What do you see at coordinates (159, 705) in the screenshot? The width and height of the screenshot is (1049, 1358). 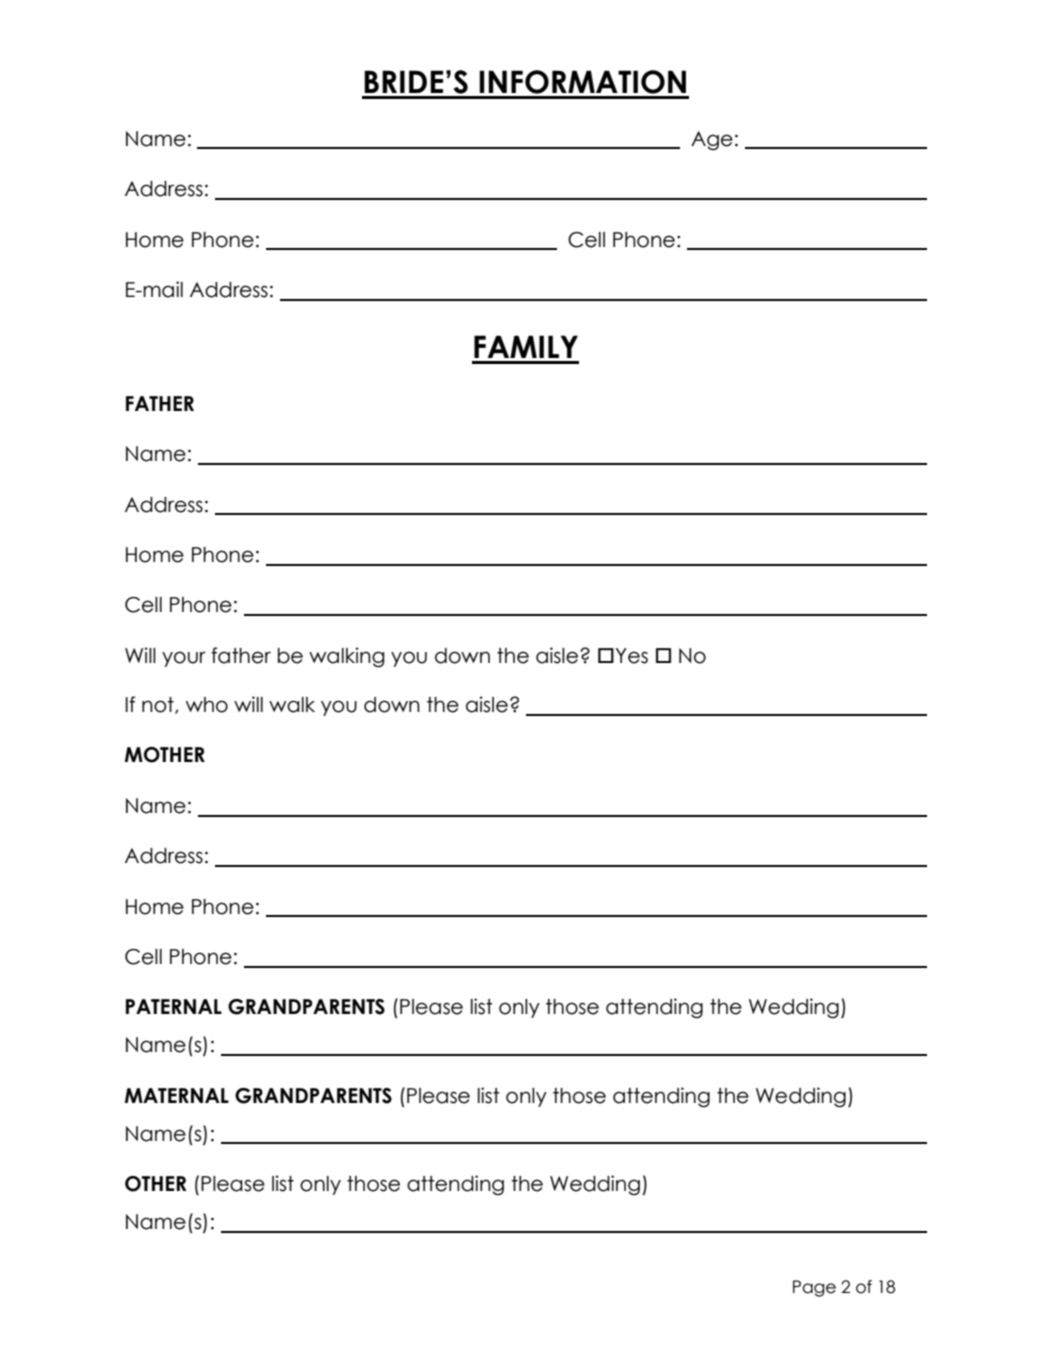 I see `not` at bounding box center [159, 705].
